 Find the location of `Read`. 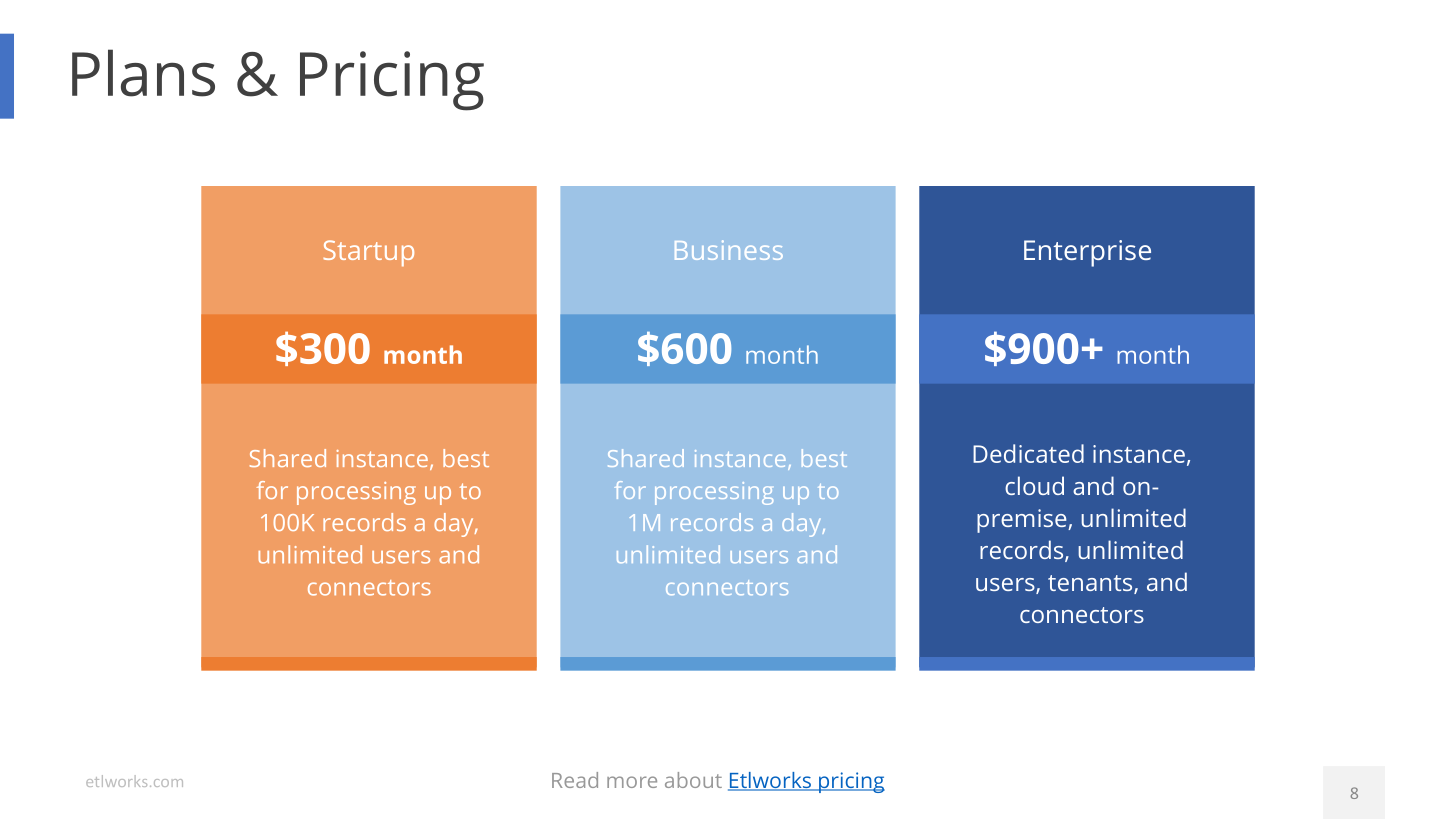

Read is located at coordinates (575, 780).
